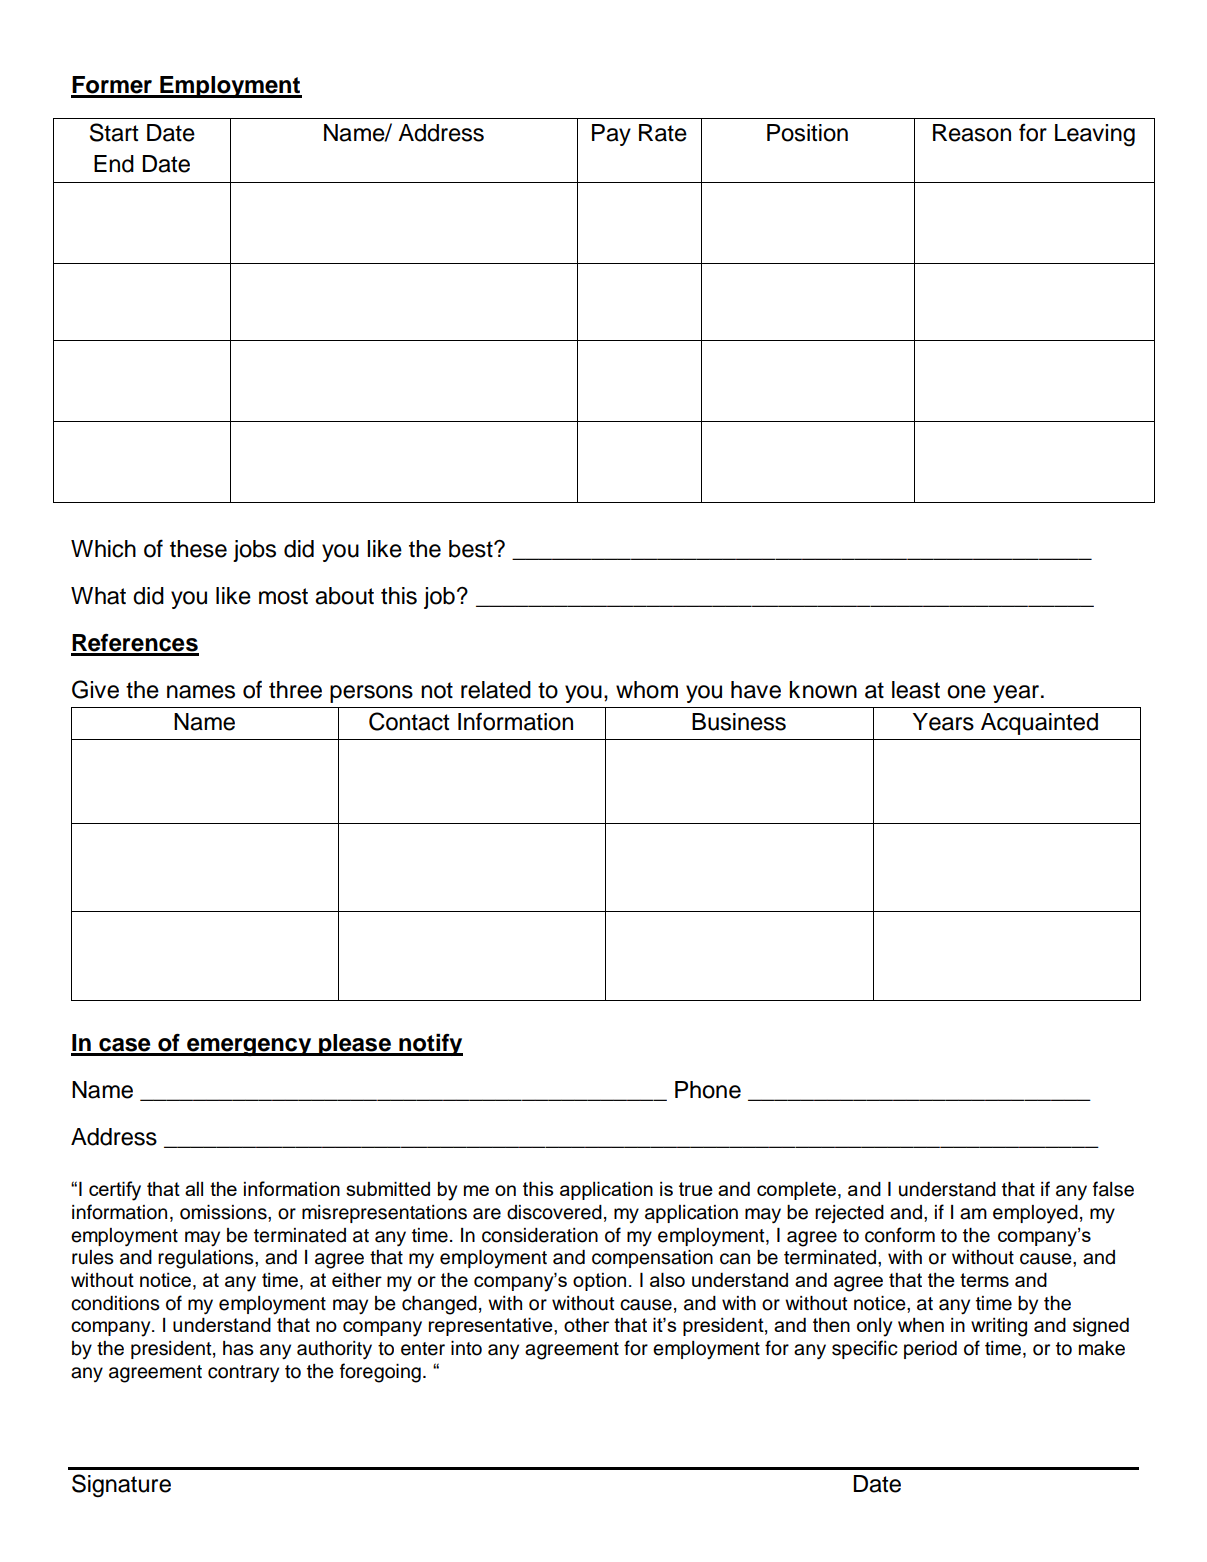 The width and height of the page is (1207, 1562). I want to click on Acquainted, so click(1039, 724).
